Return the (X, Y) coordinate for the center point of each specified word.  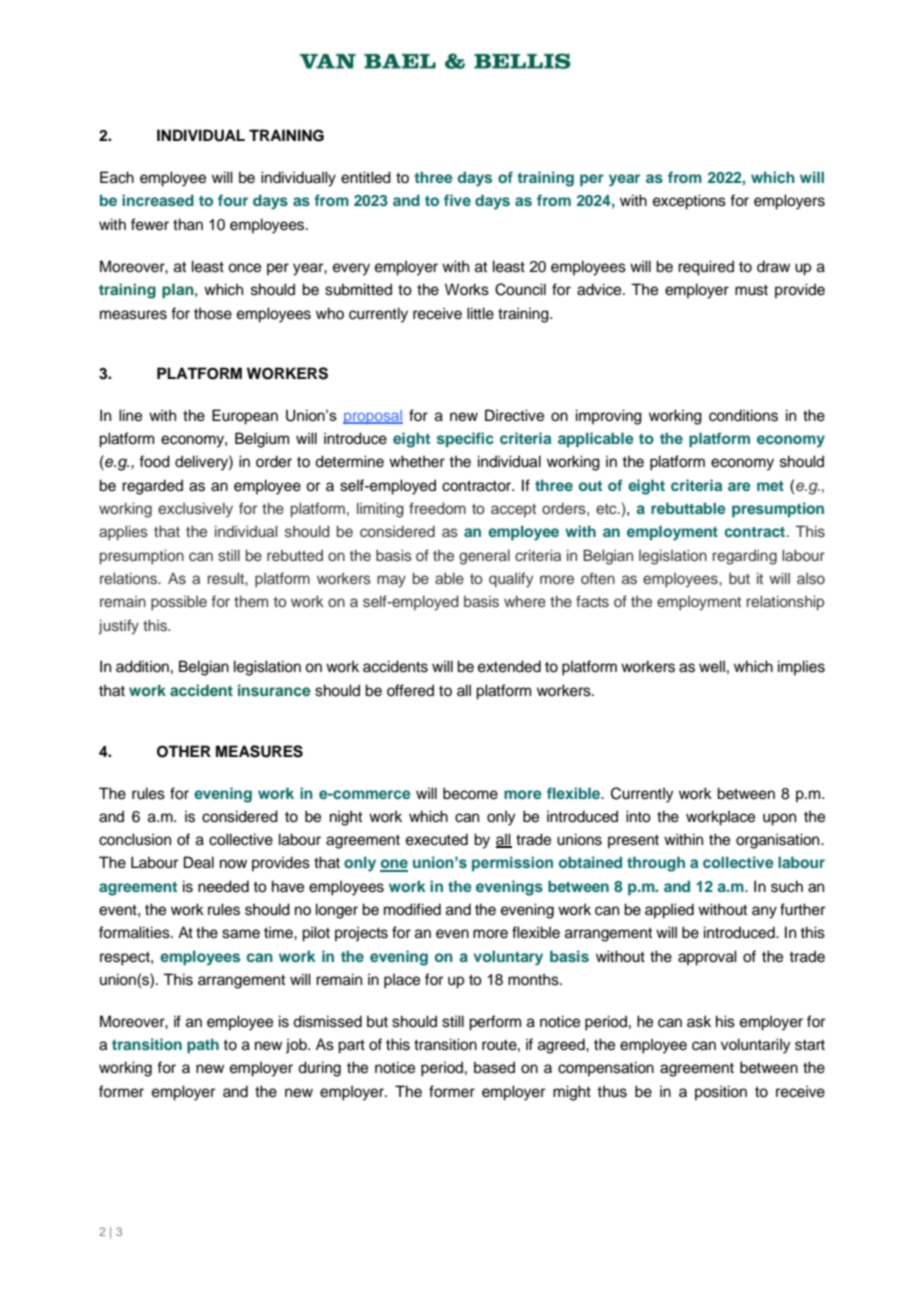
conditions (743, 415)
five (457, 200)
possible (179, 603)
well (712, 666)
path (203, 1046)
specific (465, 439)
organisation (779, 841)
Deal (199, 862)
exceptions (689, 202)
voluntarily (756, 1046)
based (494, 1067)
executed (437, 839)
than (188, 224)
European (245, 417)
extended (509, 666)
